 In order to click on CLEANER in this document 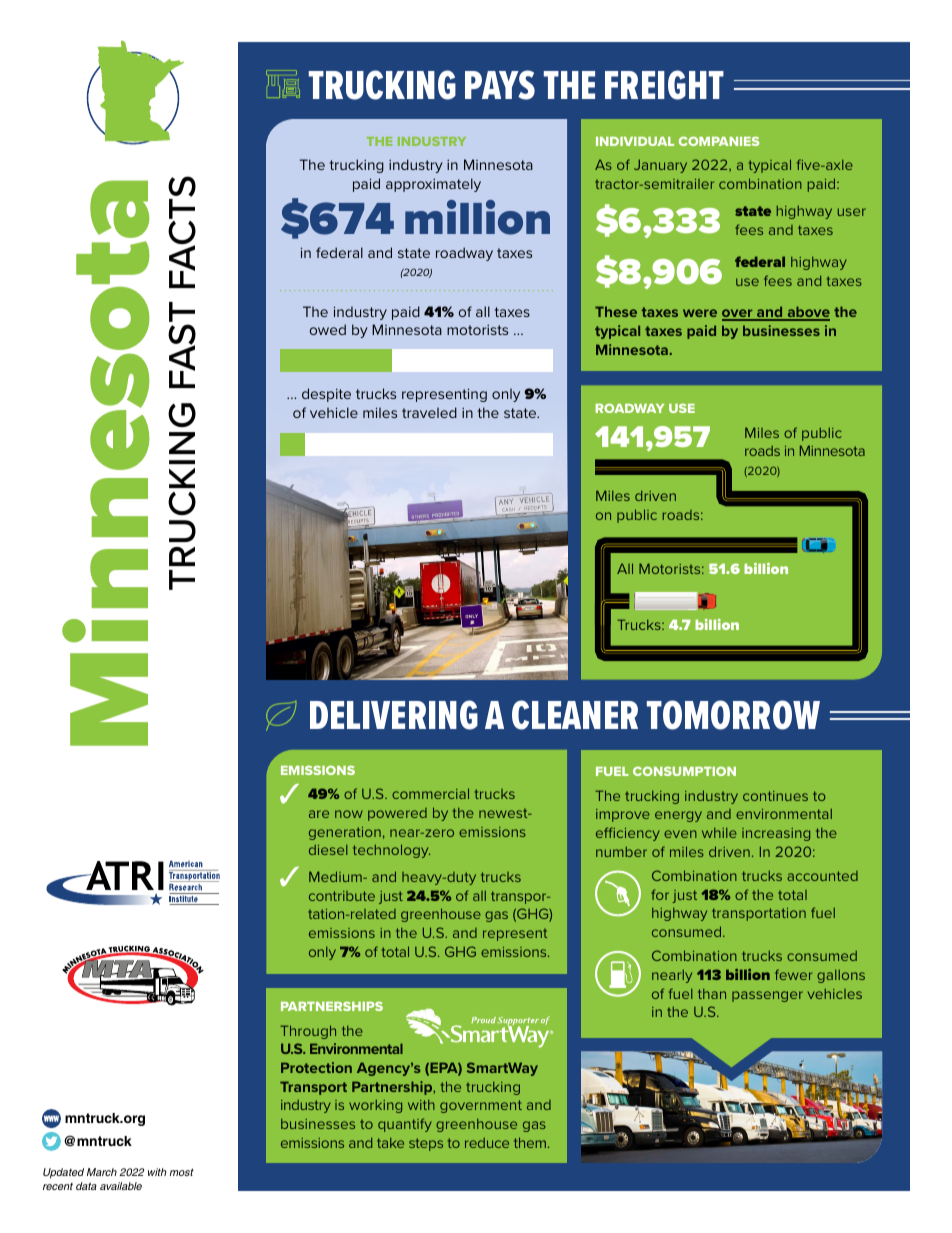, I will do `click(575, 715)`.
